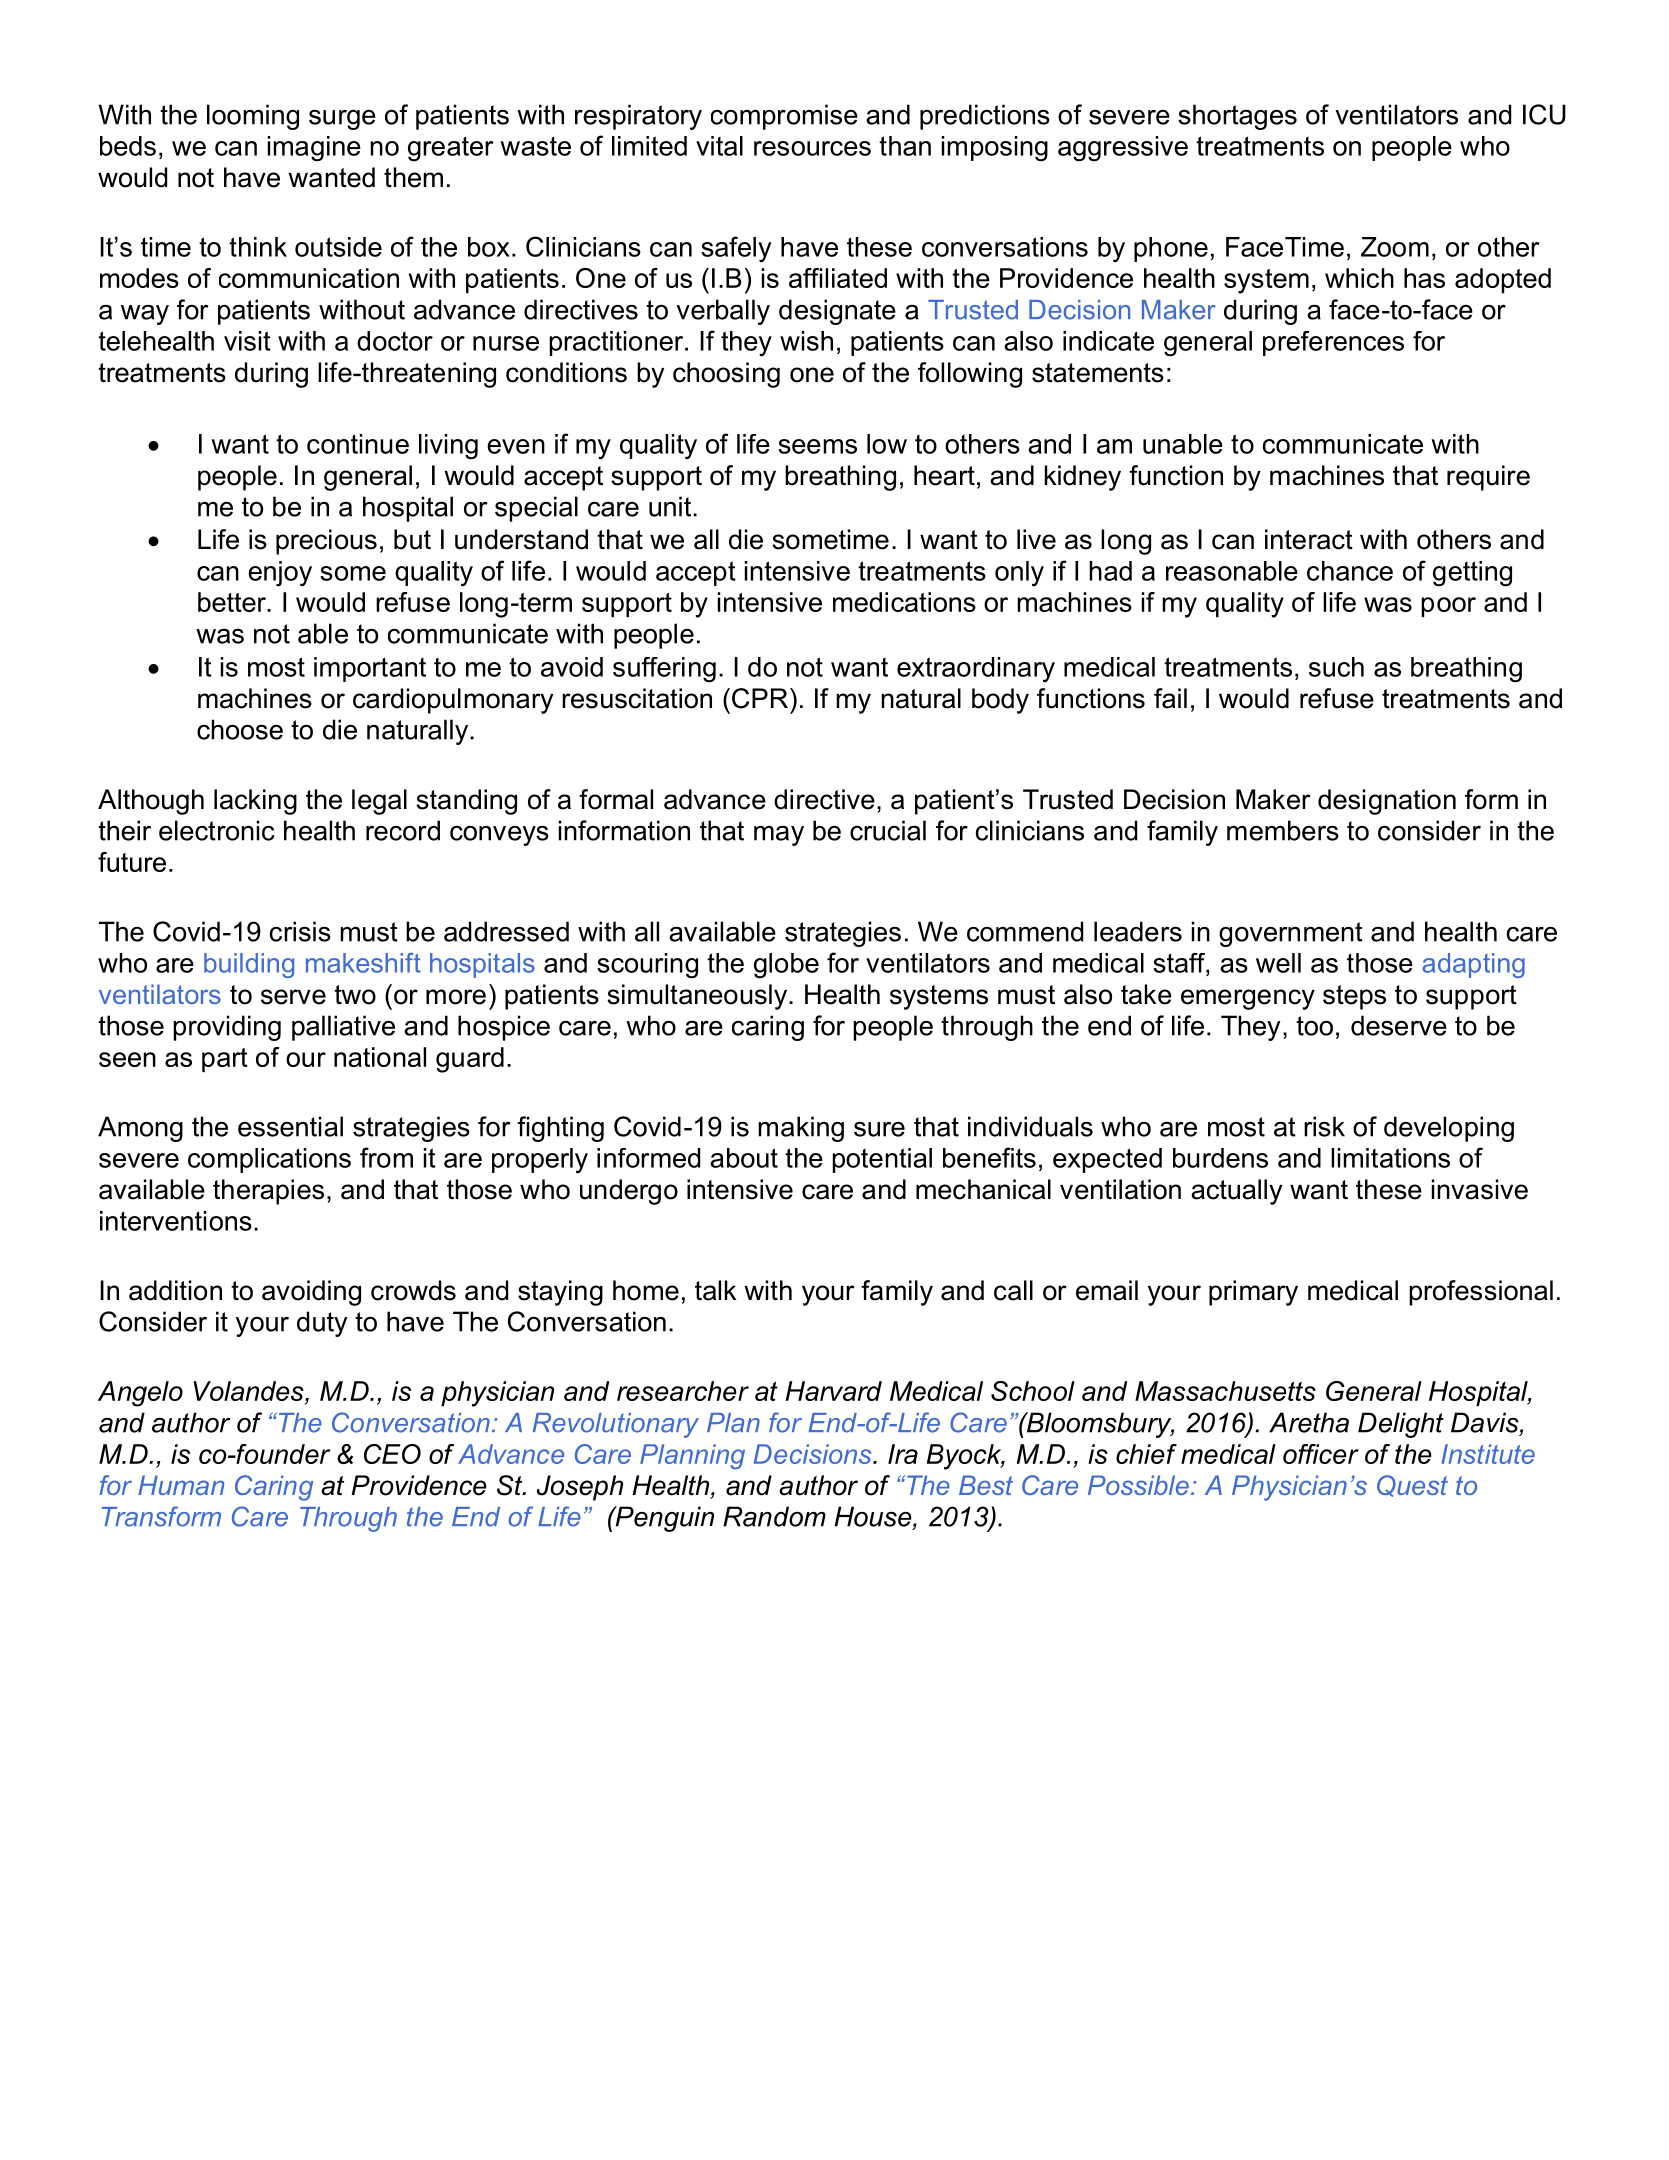  I want to click on CEO, so click(392, 1454).
